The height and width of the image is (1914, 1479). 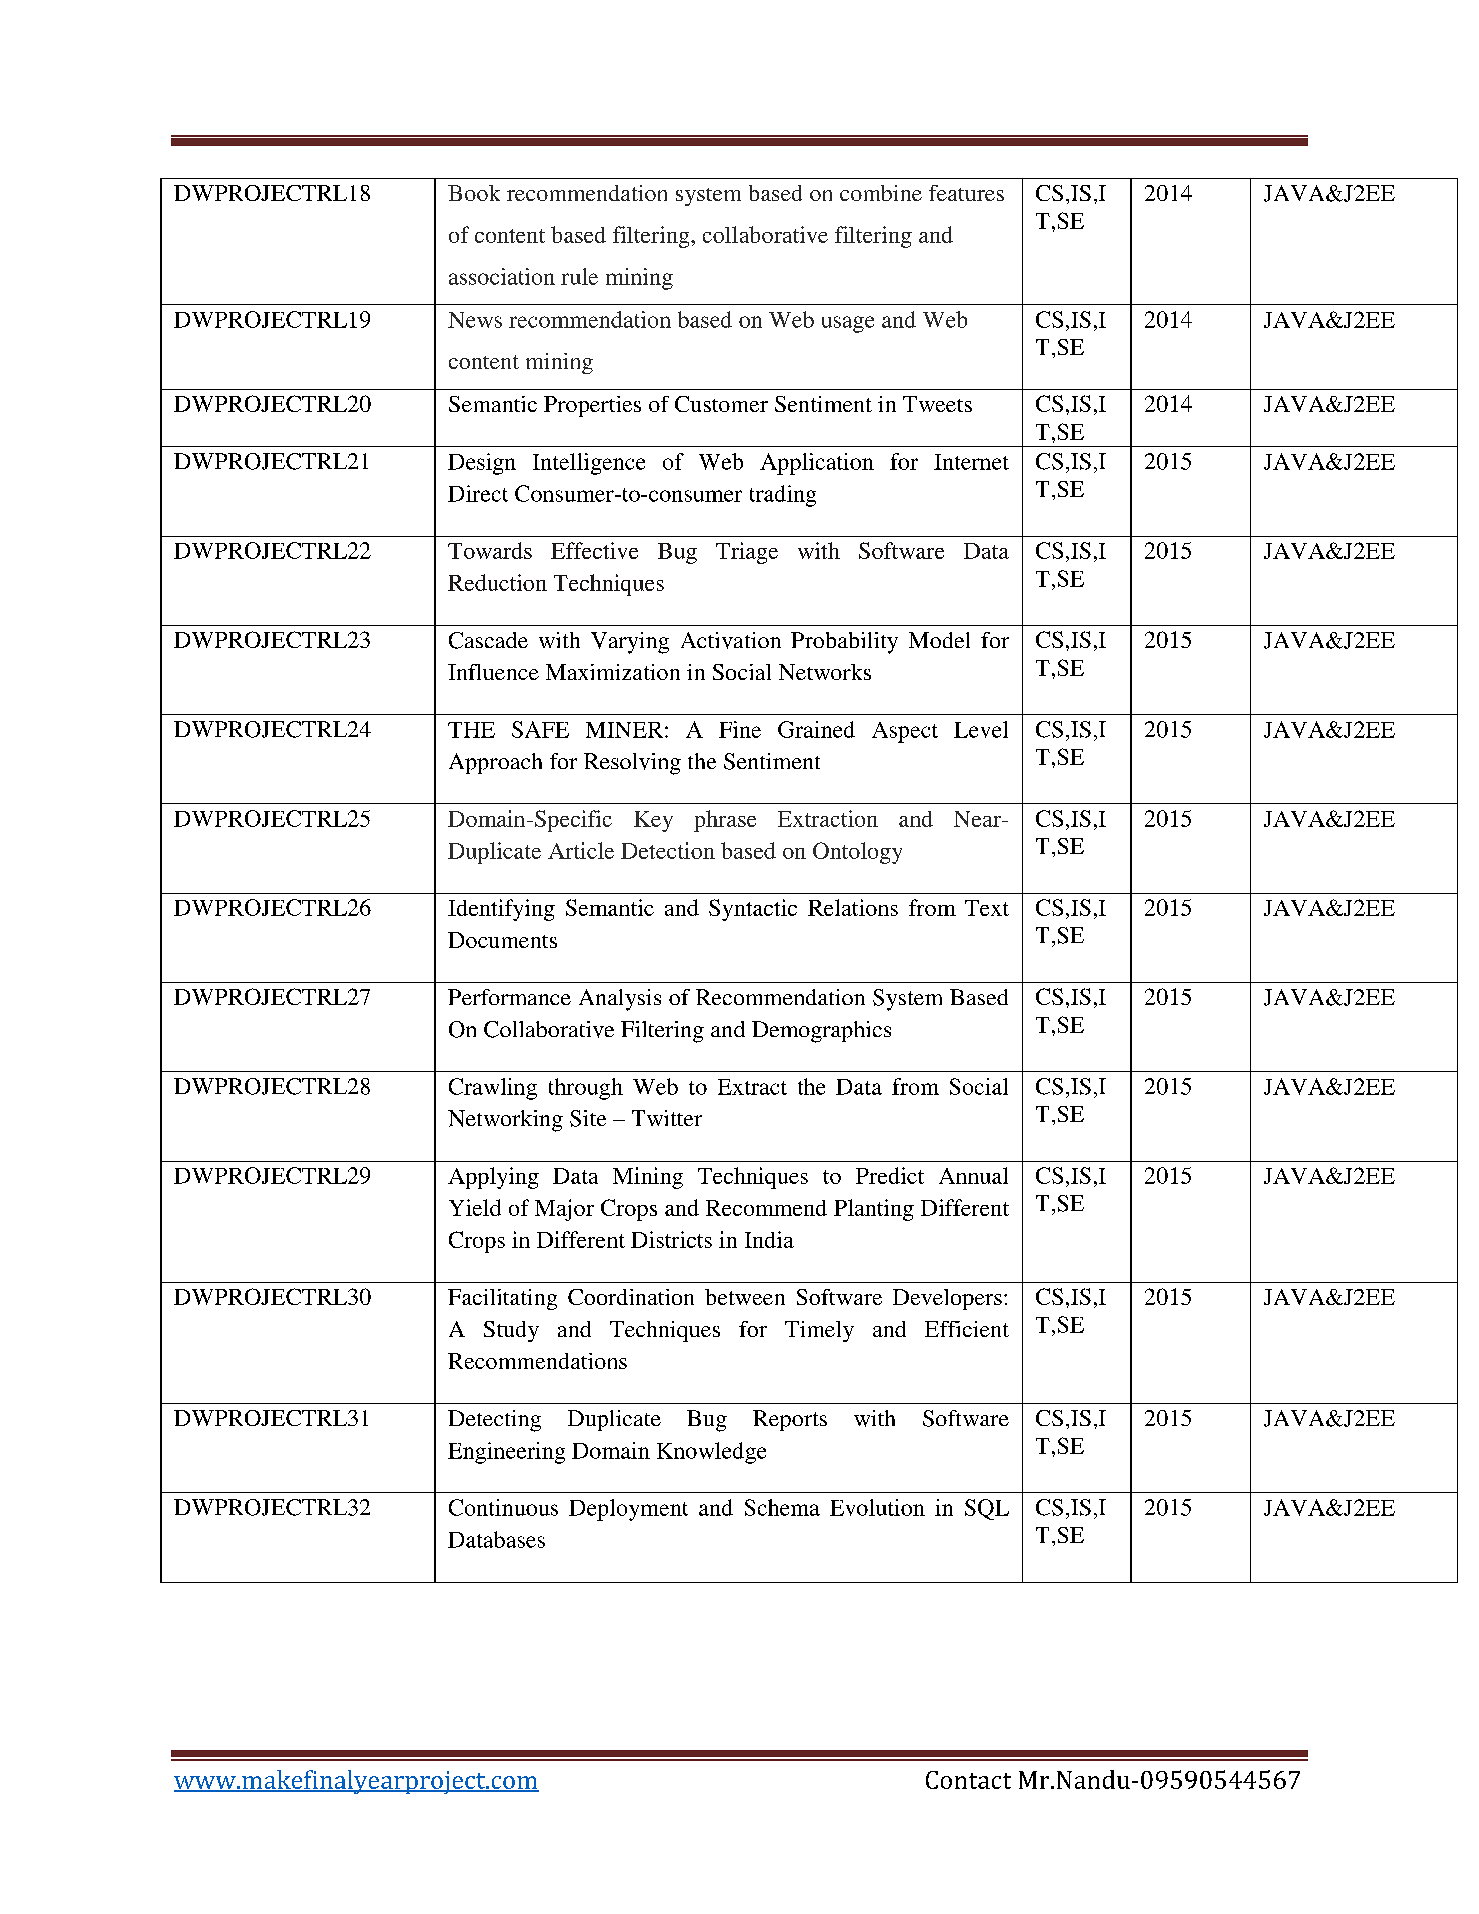 I want to click on Major, so click(x=564, y=1210).
